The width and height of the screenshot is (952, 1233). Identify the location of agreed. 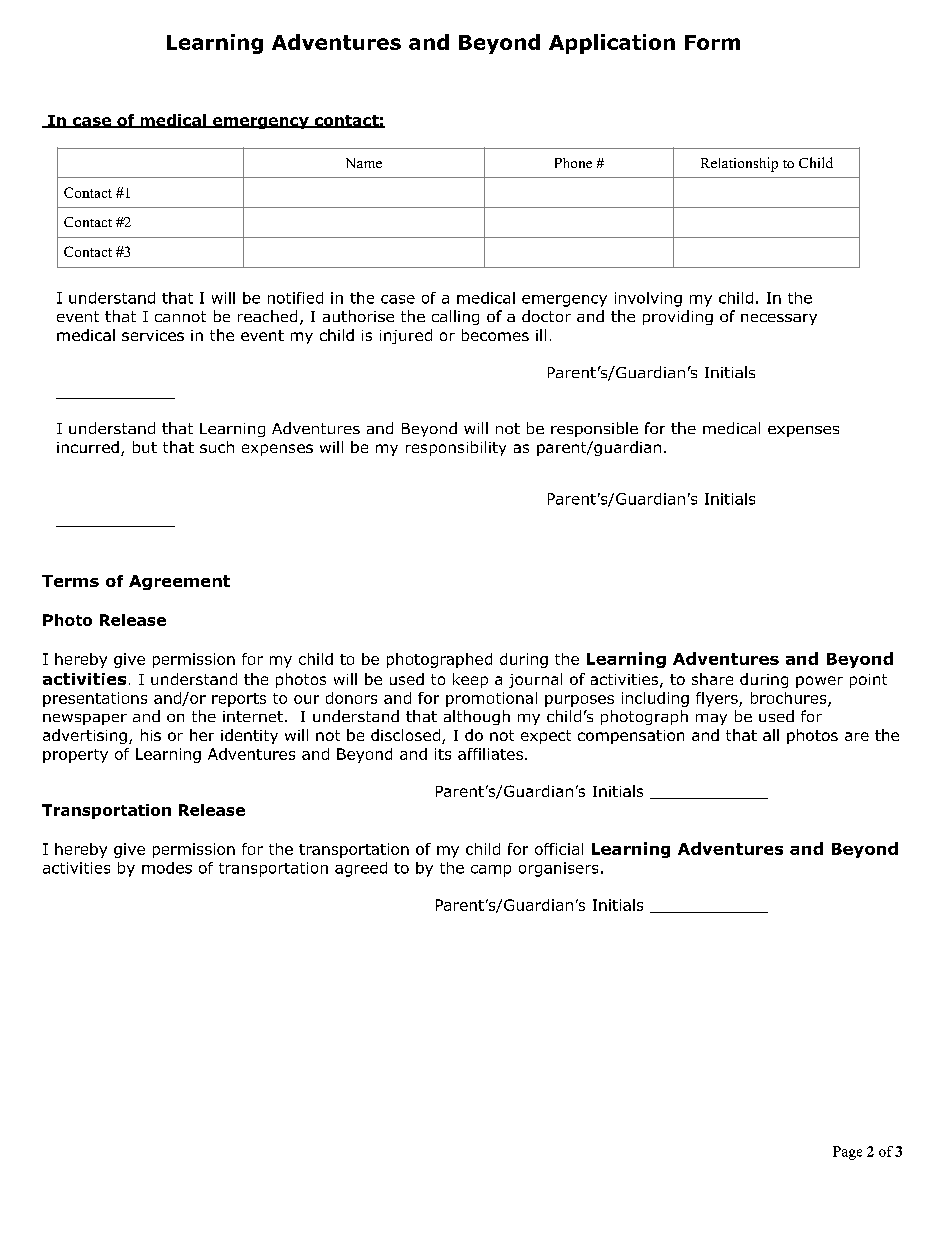
(361, 869).
